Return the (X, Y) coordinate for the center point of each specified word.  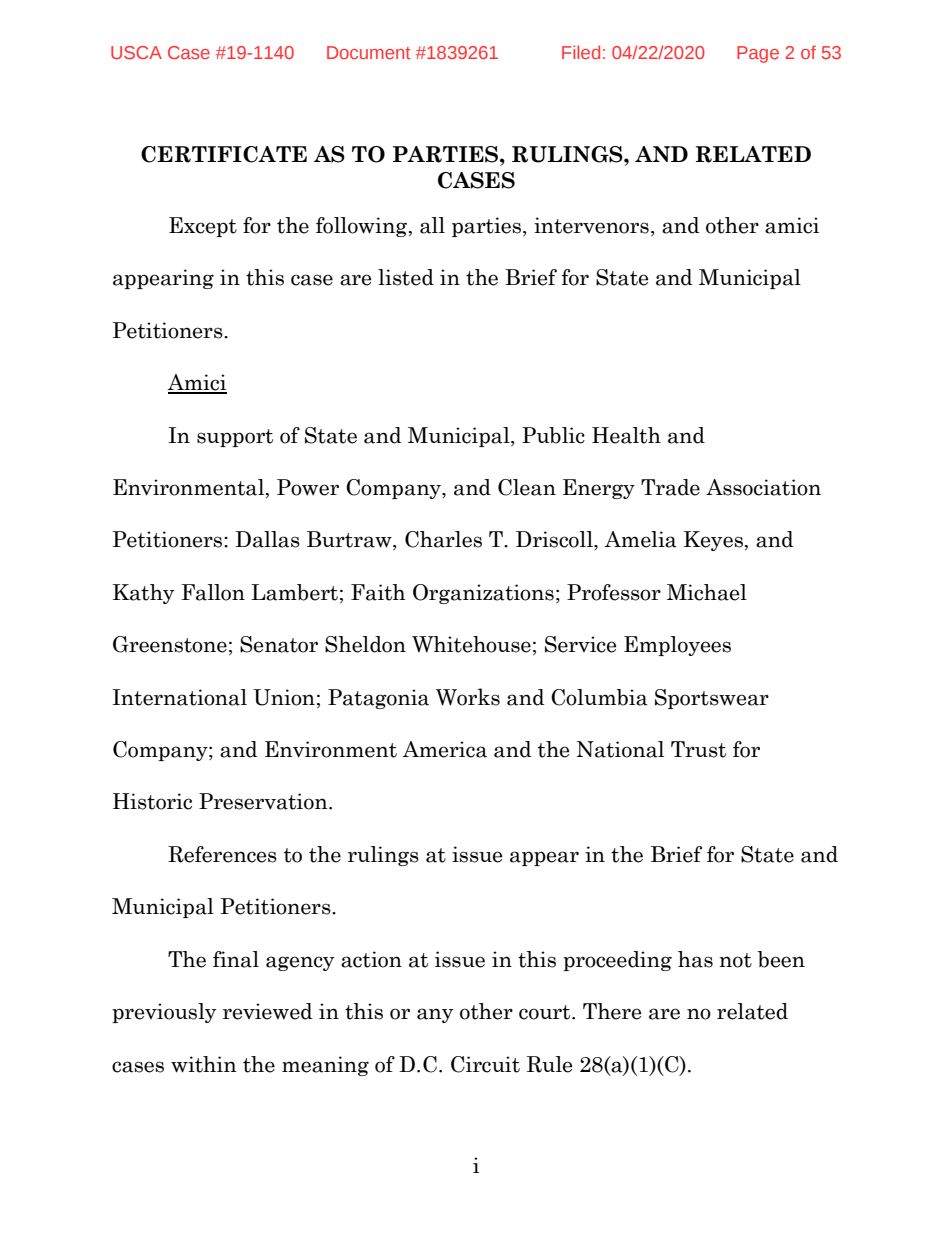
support (235, 438)
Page (758, 54)
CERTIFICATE (224, 154)
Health (626, 435)
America (445, 749)
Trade (670, 487)
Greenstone (170, 644)
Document (369, 52)
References (222, 854)
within (204, 1064)
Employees (677, 646)
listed (406, 277)
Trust (698, 749)
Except (203, 227)
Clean (527, 487)
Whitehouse (471, 644)
